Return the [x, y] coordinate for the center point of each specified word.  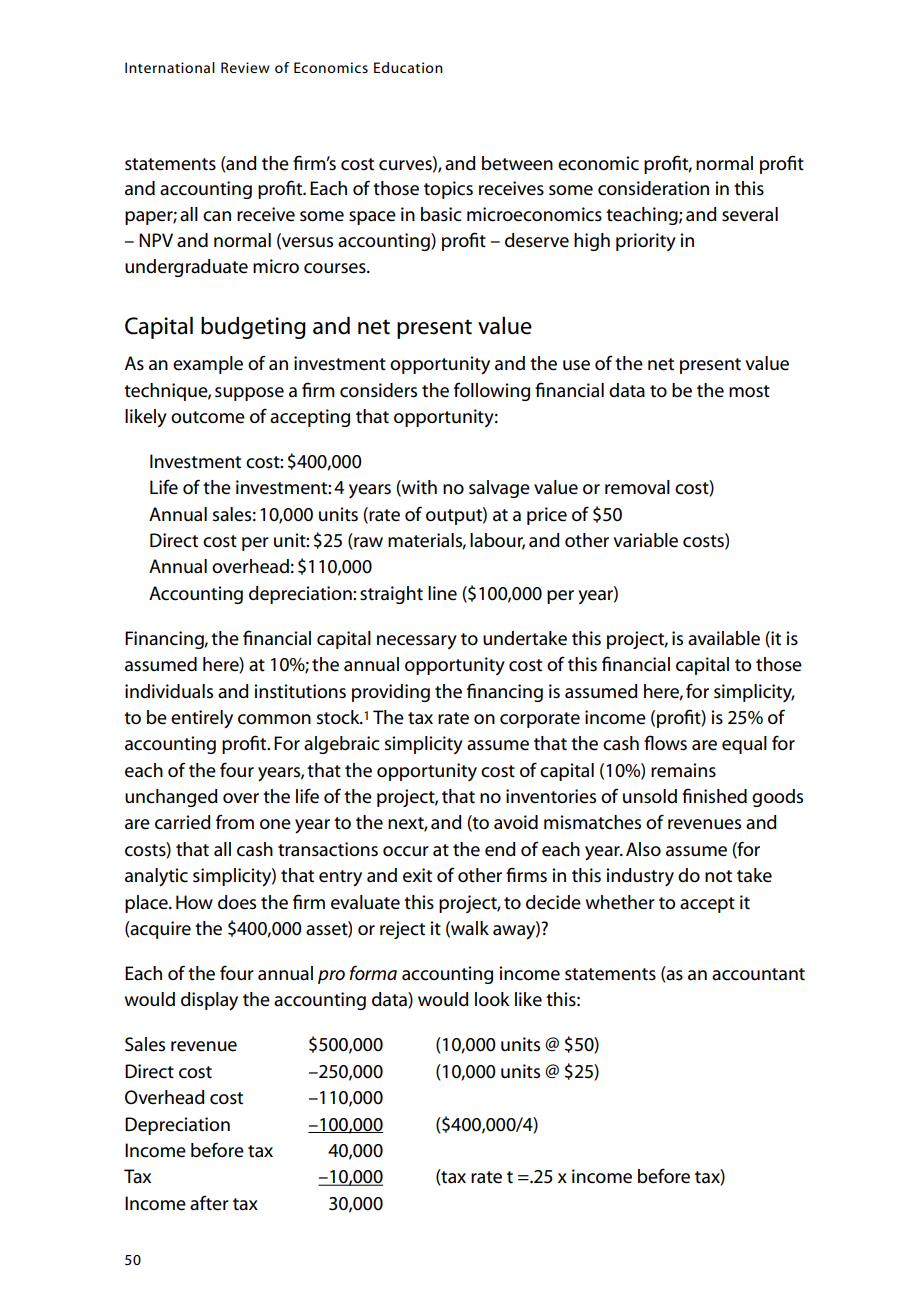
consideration [653, 188]
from [235, 821]
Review [245, 67]
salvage [499, 489]
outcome [208, 417]
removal [637, 487]
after [209, 1203]
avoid [516, 822]
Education [408, 67]
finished [714, 796]
